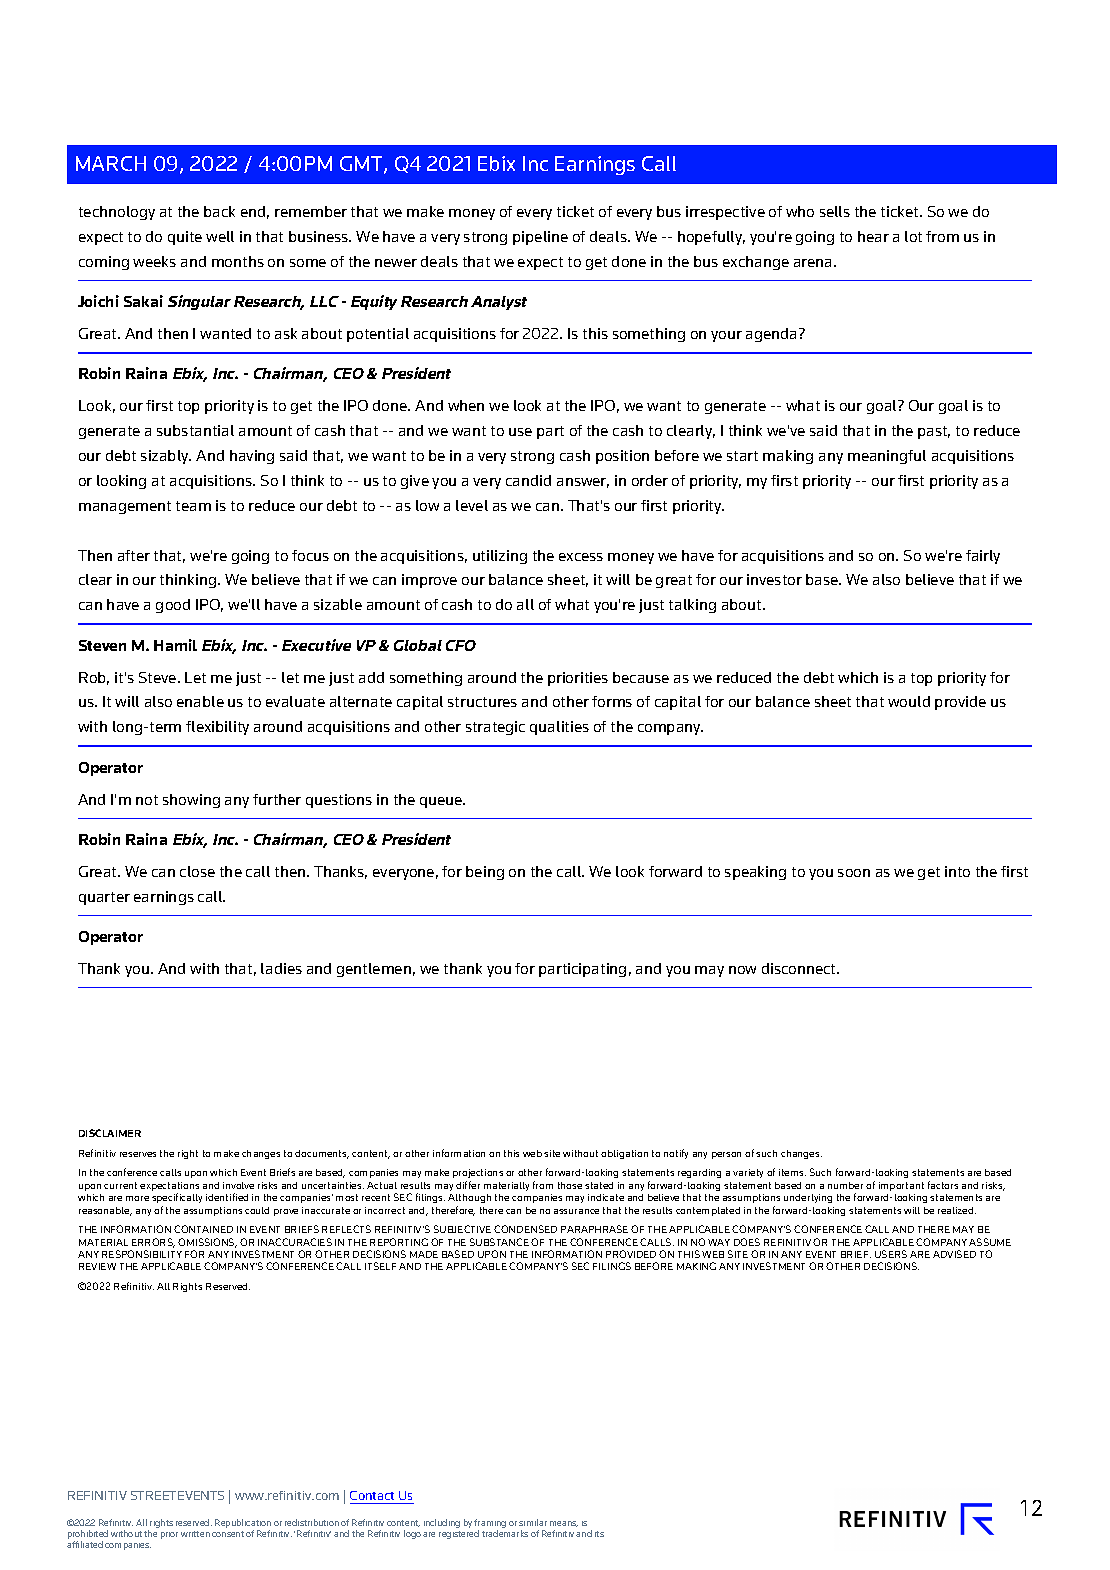  Describe the element at coordinates (533, 1522) in the screenshot. I see `similar` at that location.
